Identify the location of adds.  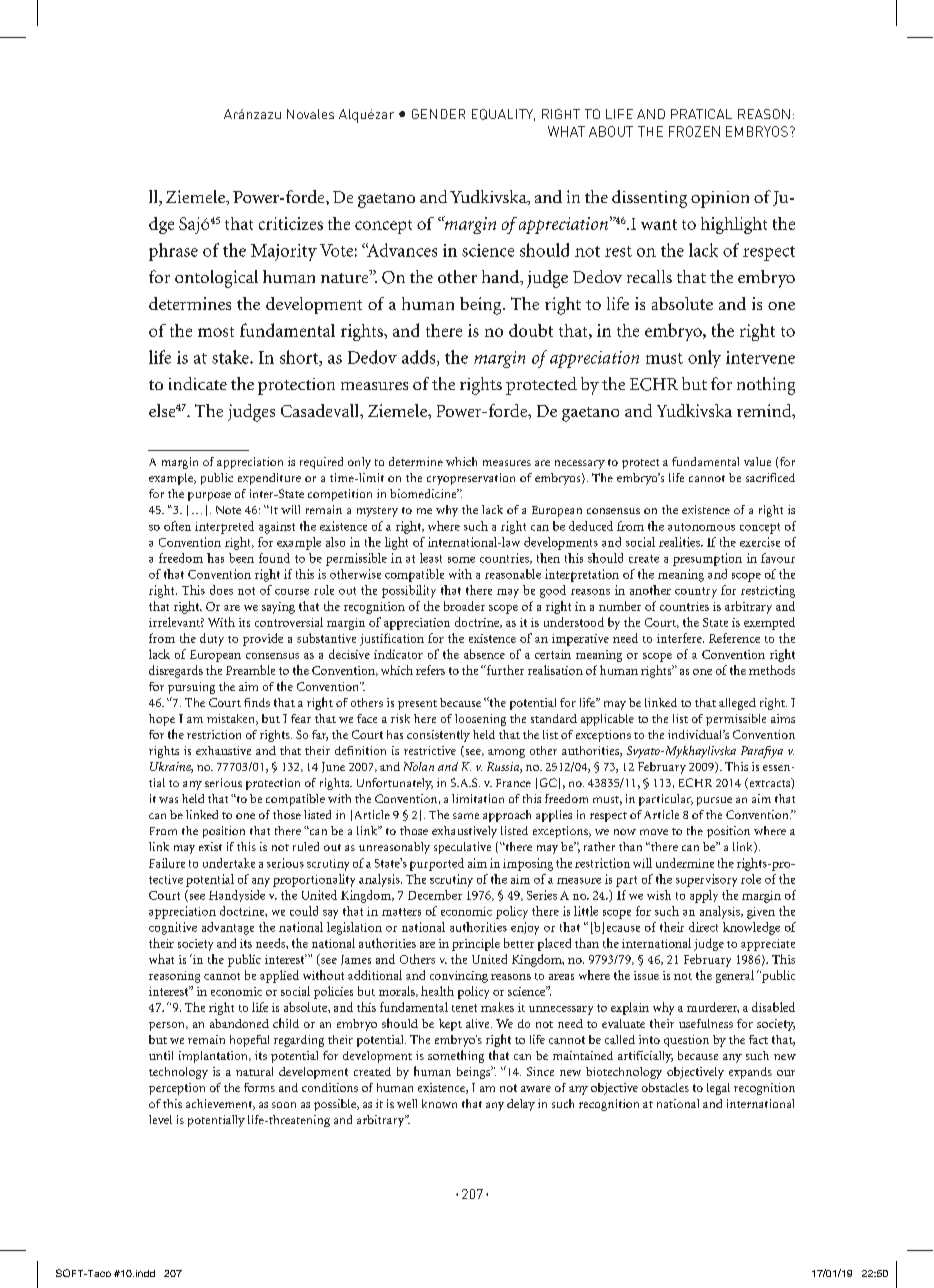
(420, 358).
